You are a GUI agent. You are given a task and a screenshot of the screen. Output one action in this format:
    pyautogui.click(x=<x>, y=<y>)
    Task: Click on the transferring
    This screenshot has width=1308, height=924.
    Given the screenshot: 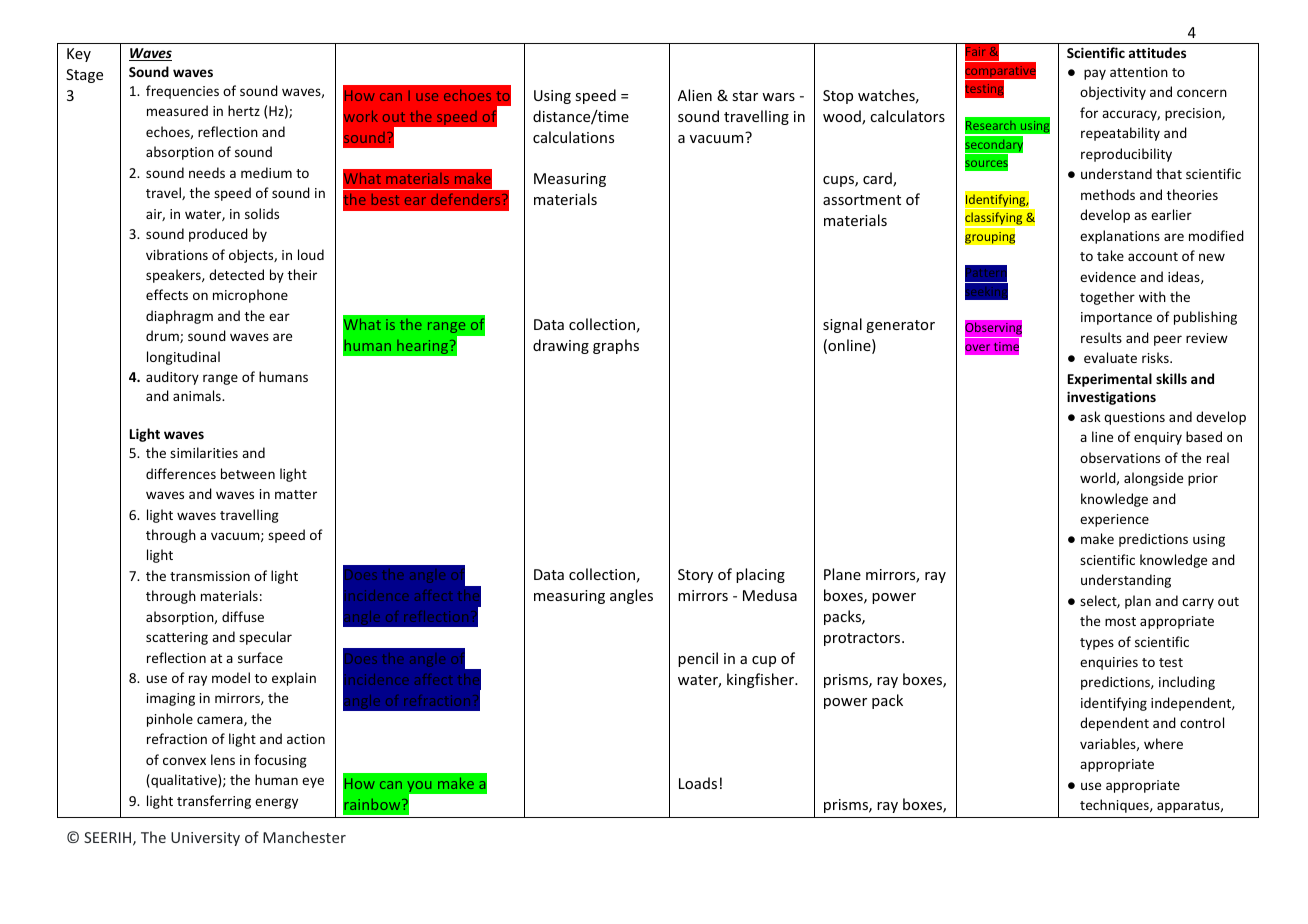 What is the action you would take?
    pyautogui.click(x=214, y=802)
